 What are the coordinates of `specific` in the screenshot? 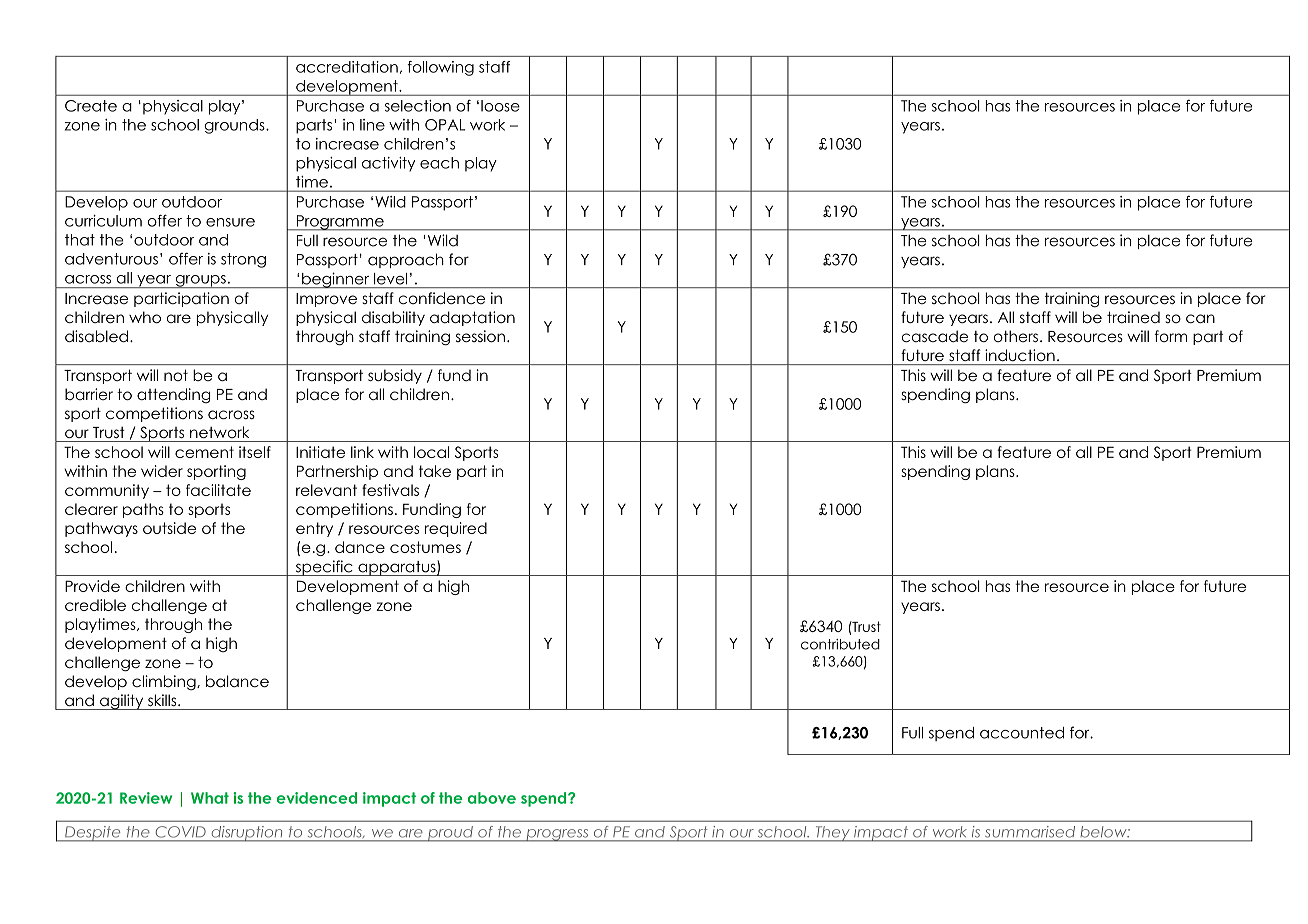 It's located at (324, 568).
